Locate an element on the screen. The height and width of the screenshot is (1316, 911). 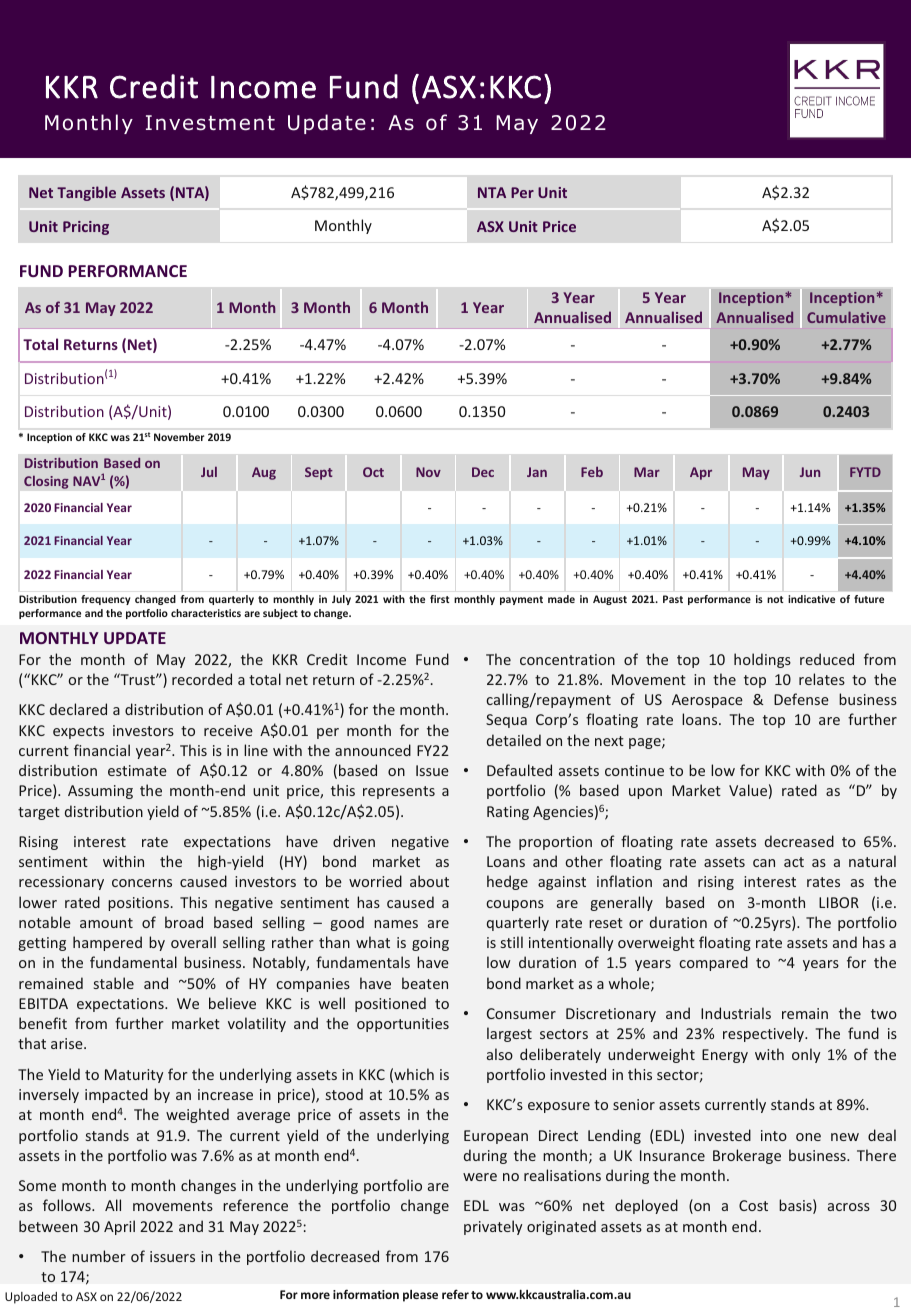
Investment is located at coordinates (210, 123).
